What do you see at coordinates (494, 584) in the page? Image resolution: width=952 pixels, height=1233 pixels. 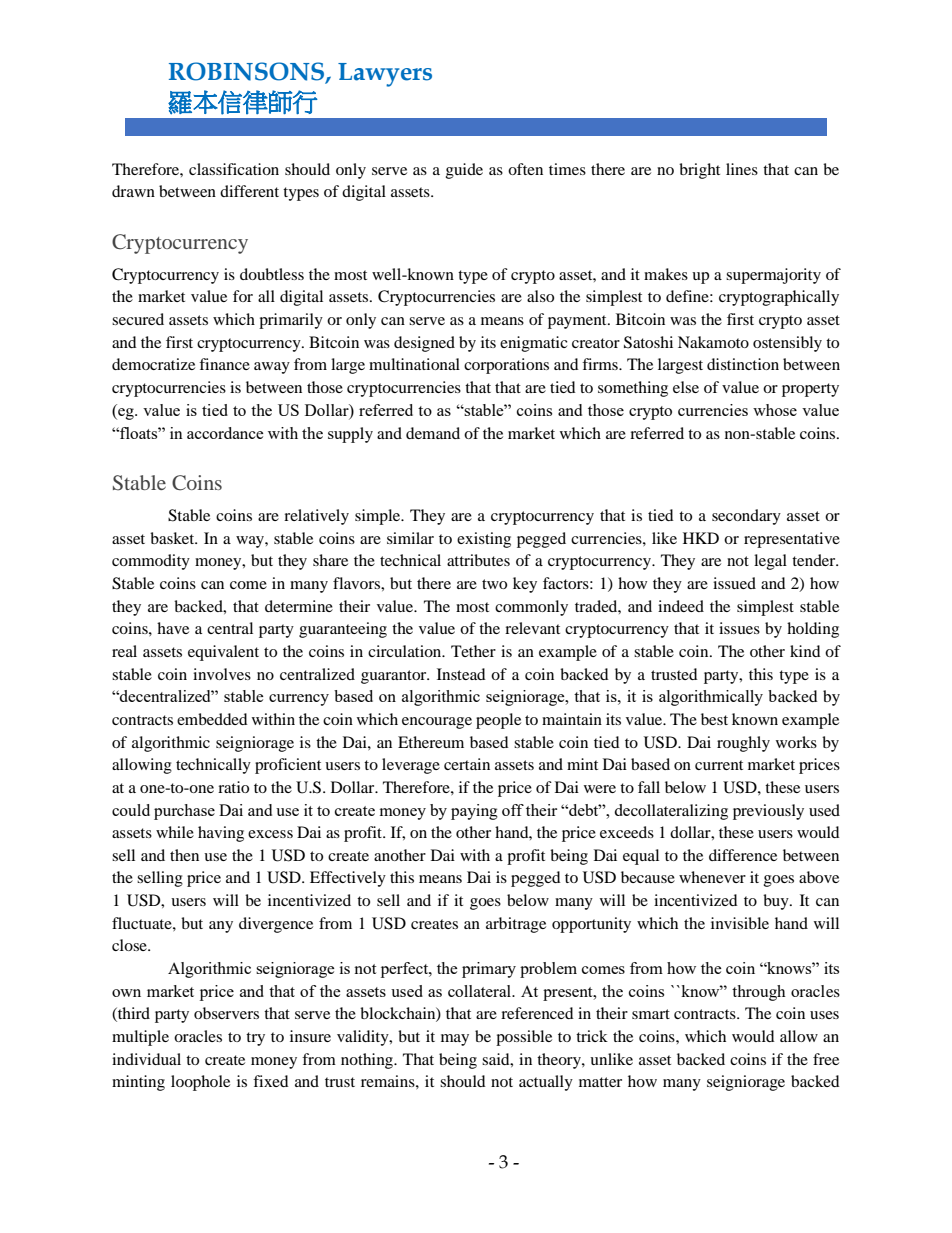 I see `two` at bounding box center [494, 584].
